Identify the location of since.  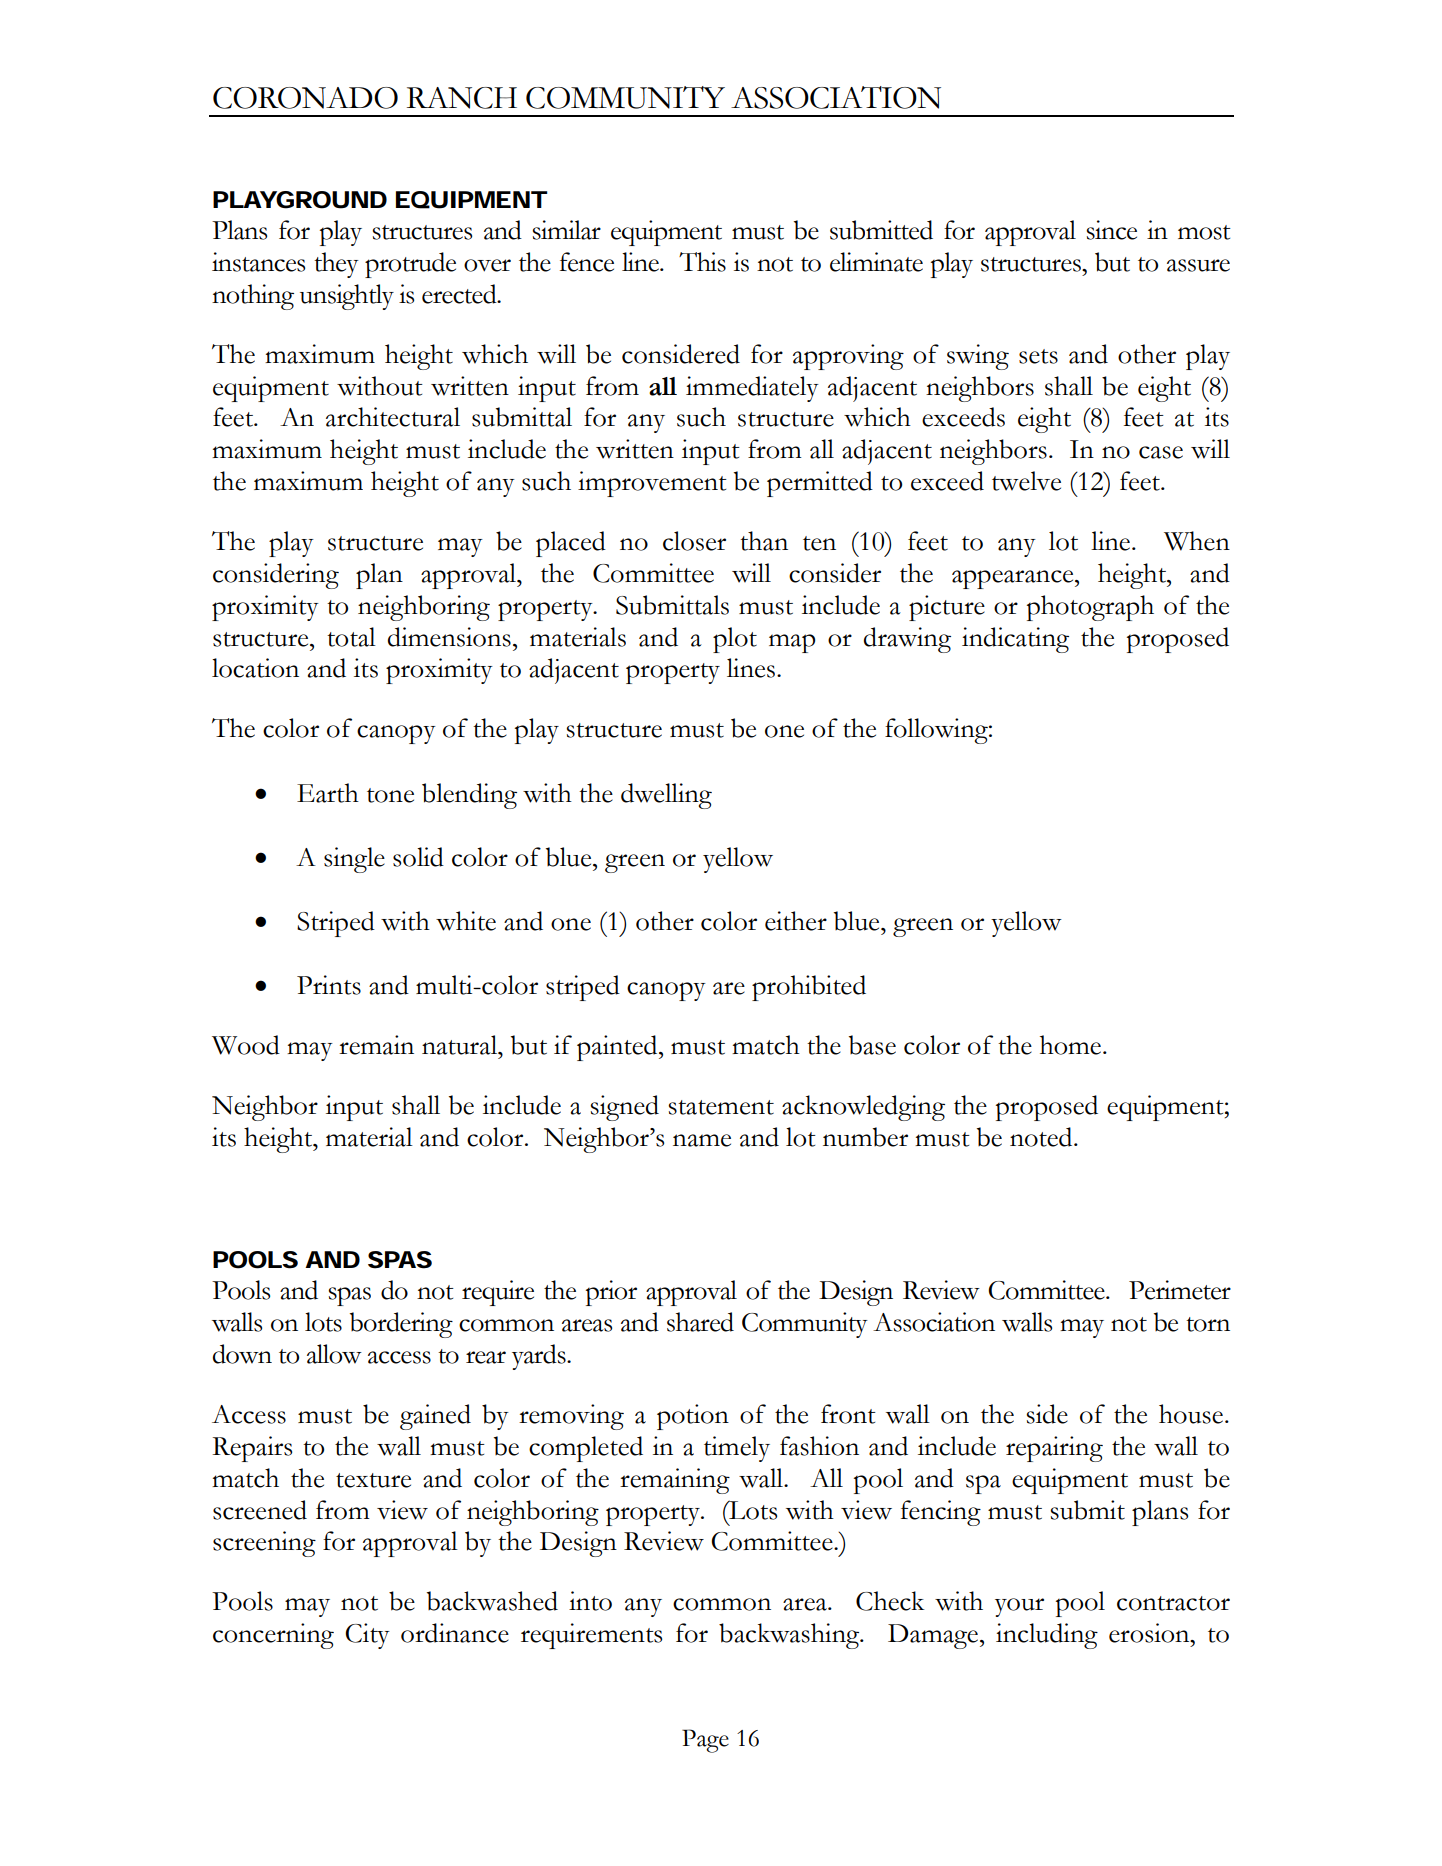
(1111, 230).
